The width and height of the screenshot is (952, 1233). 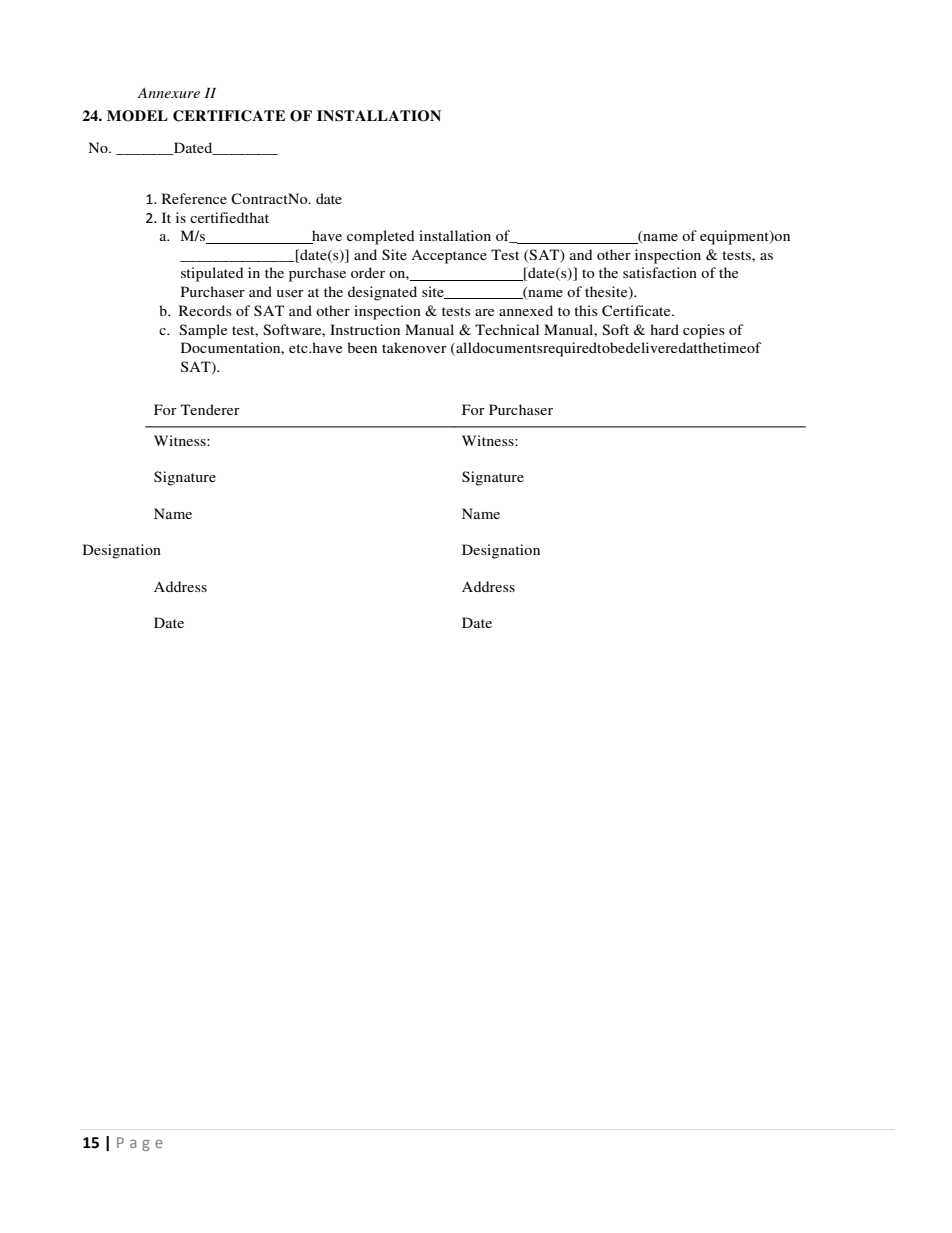 What do you see at coordinates (664, 329) in the screenshot?
I see `hard` at bounding box center [664, 329].
